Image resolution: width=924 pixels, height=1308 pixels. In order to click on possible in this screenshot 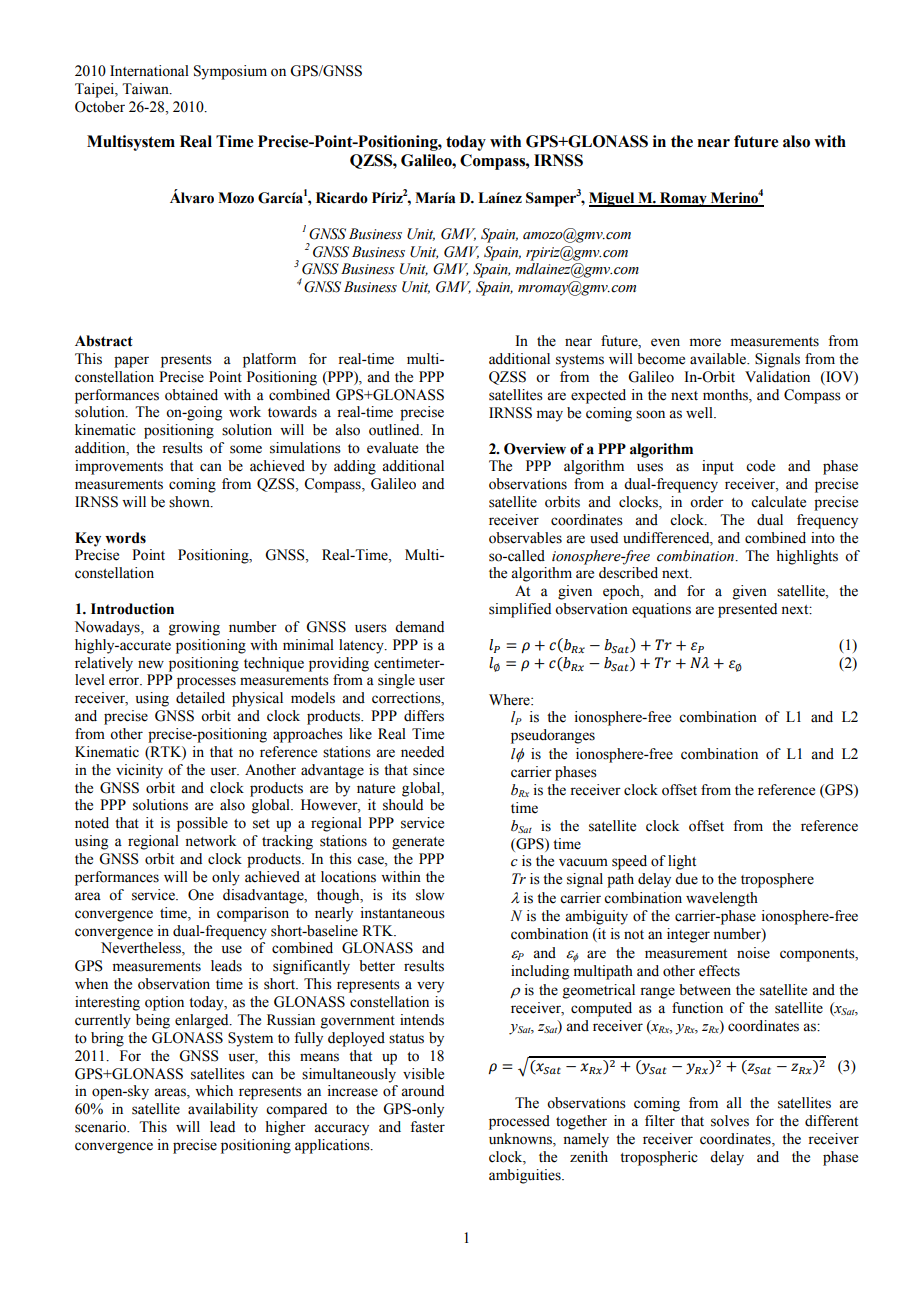, I will do `click(202, 824)`.
